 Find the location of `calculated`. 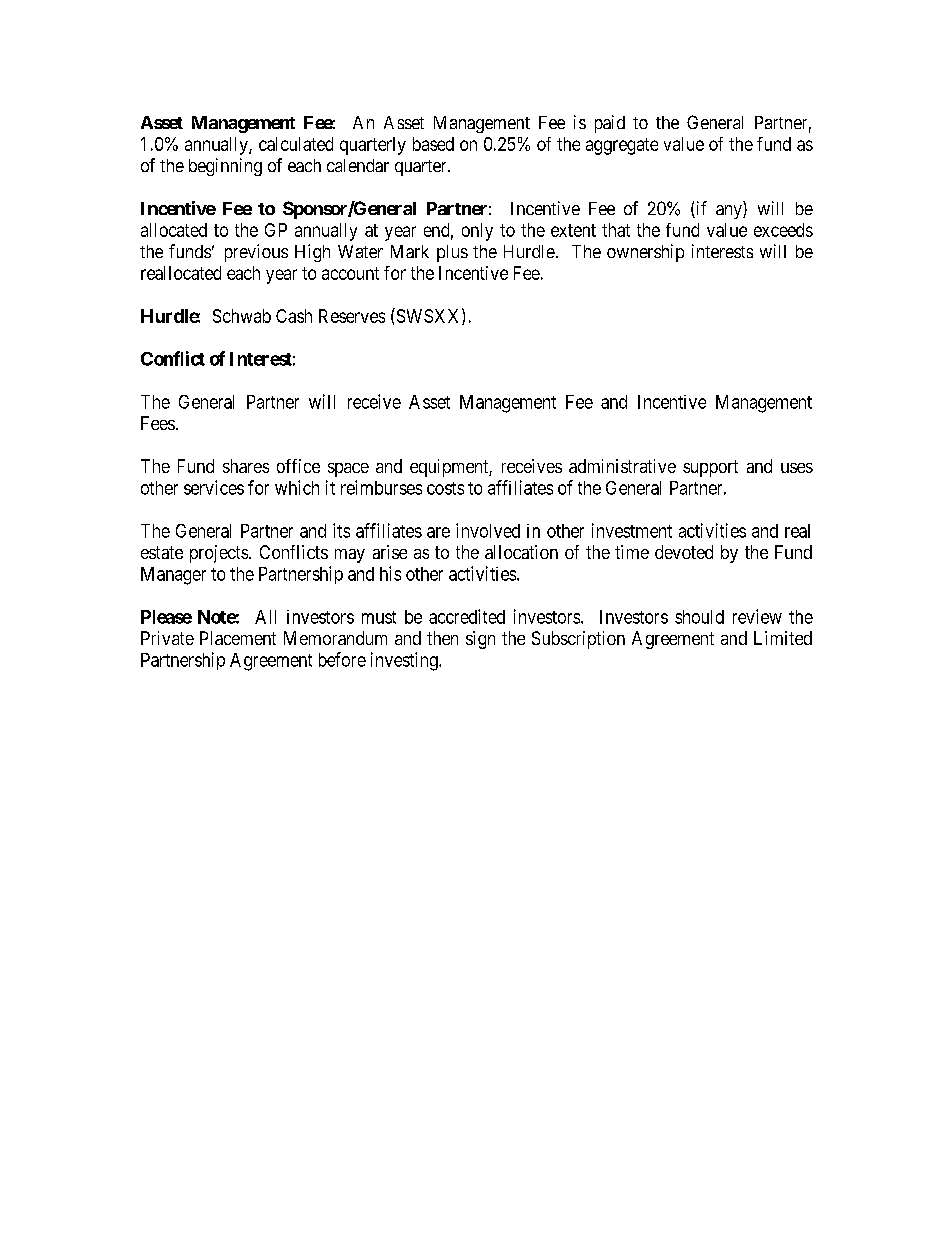

calculated is located at coordinates (296, 144).
